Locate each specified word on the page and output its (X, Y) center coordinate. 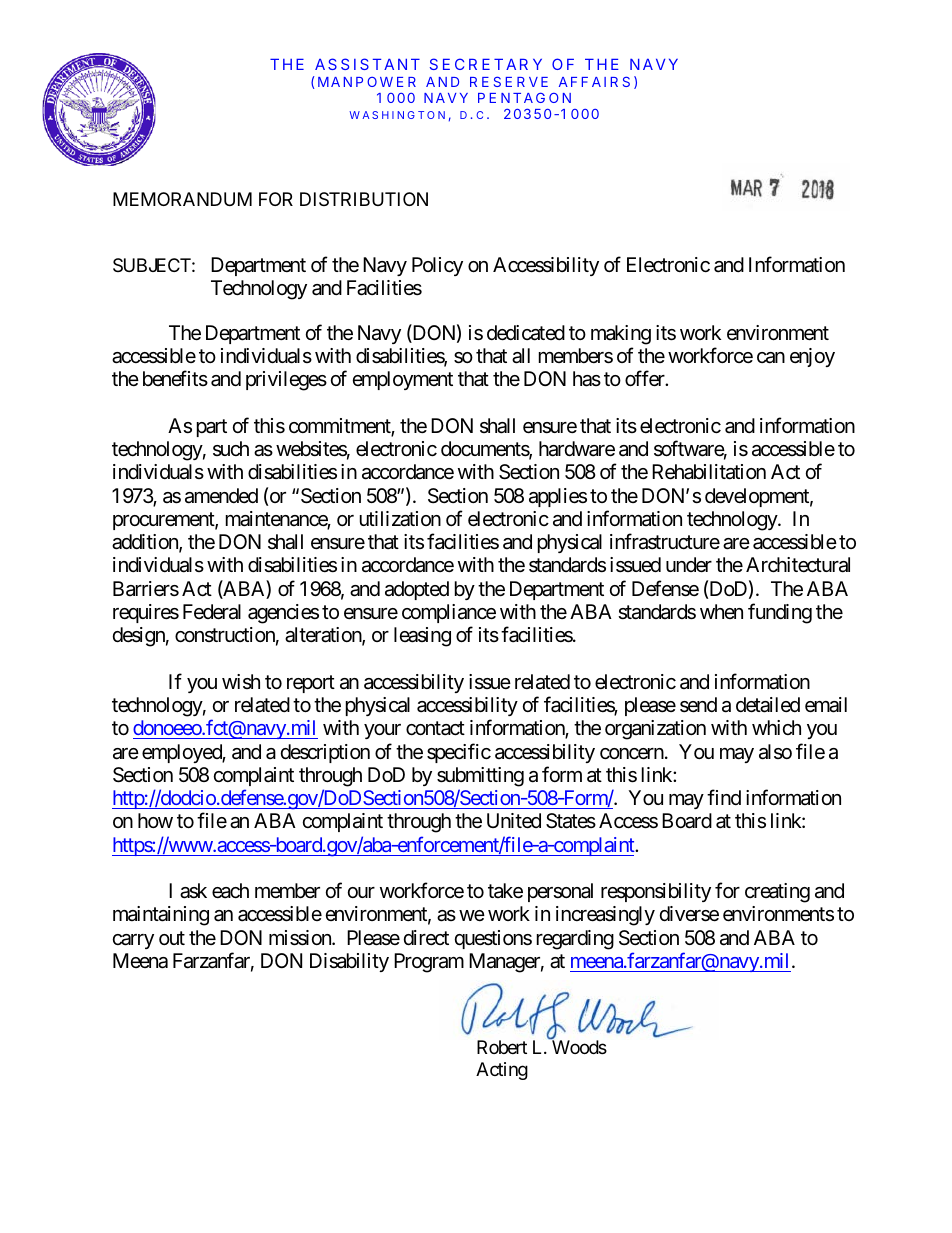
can (771, 358)
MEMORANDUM (182, 199)
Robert (502, 1047)
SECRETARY (486, 64)
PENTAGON (524, 97)
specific (459, 753)
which (776, 727)
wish (241, 681)
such (231, 448)
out (172, 938)
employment (403, 380)
